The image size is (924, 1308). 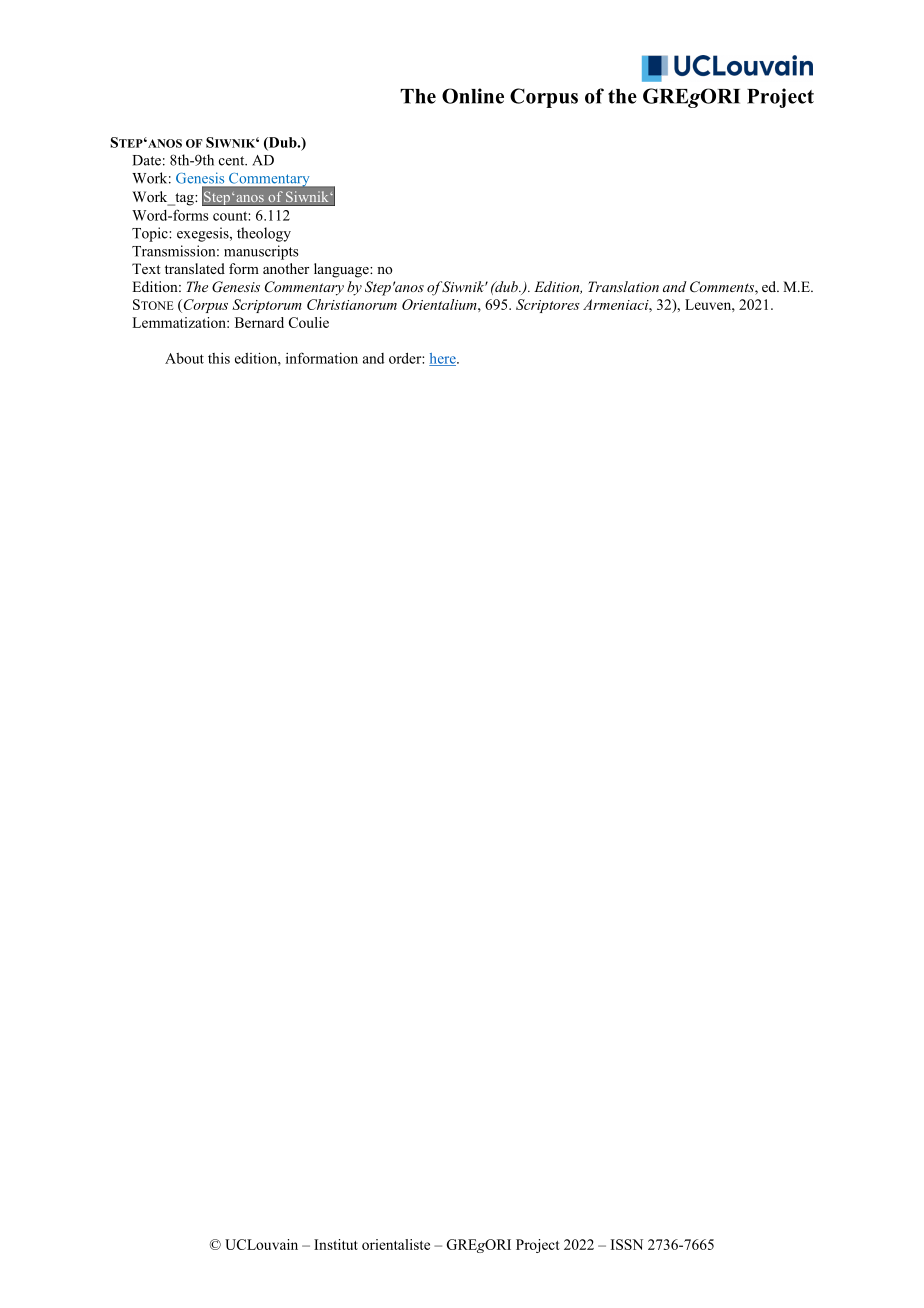 I want to click on another, so click(x=286, y=268).
